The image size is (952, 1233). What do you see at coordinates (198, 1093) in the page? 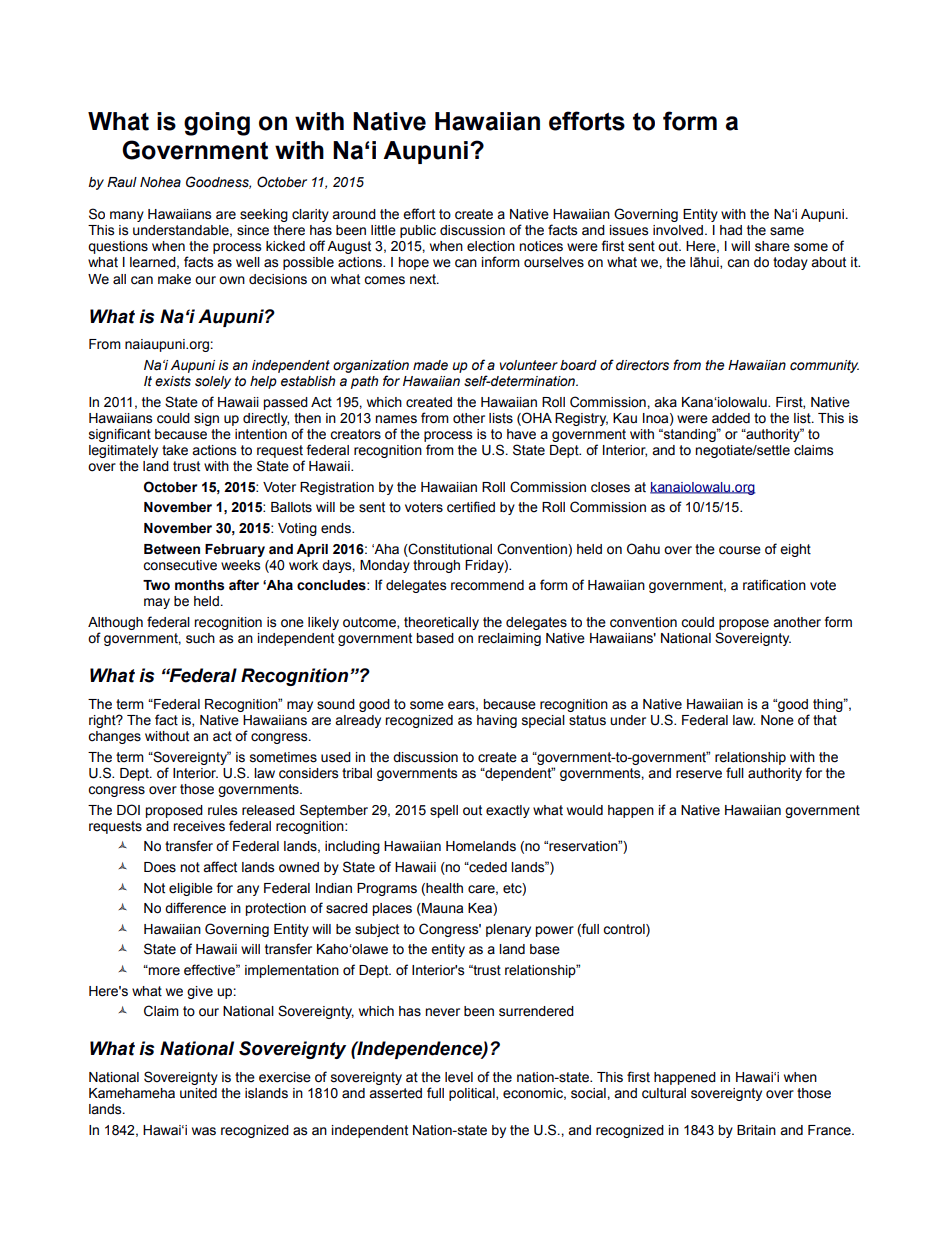
I see `united` at bounding box center [198, 1093].
